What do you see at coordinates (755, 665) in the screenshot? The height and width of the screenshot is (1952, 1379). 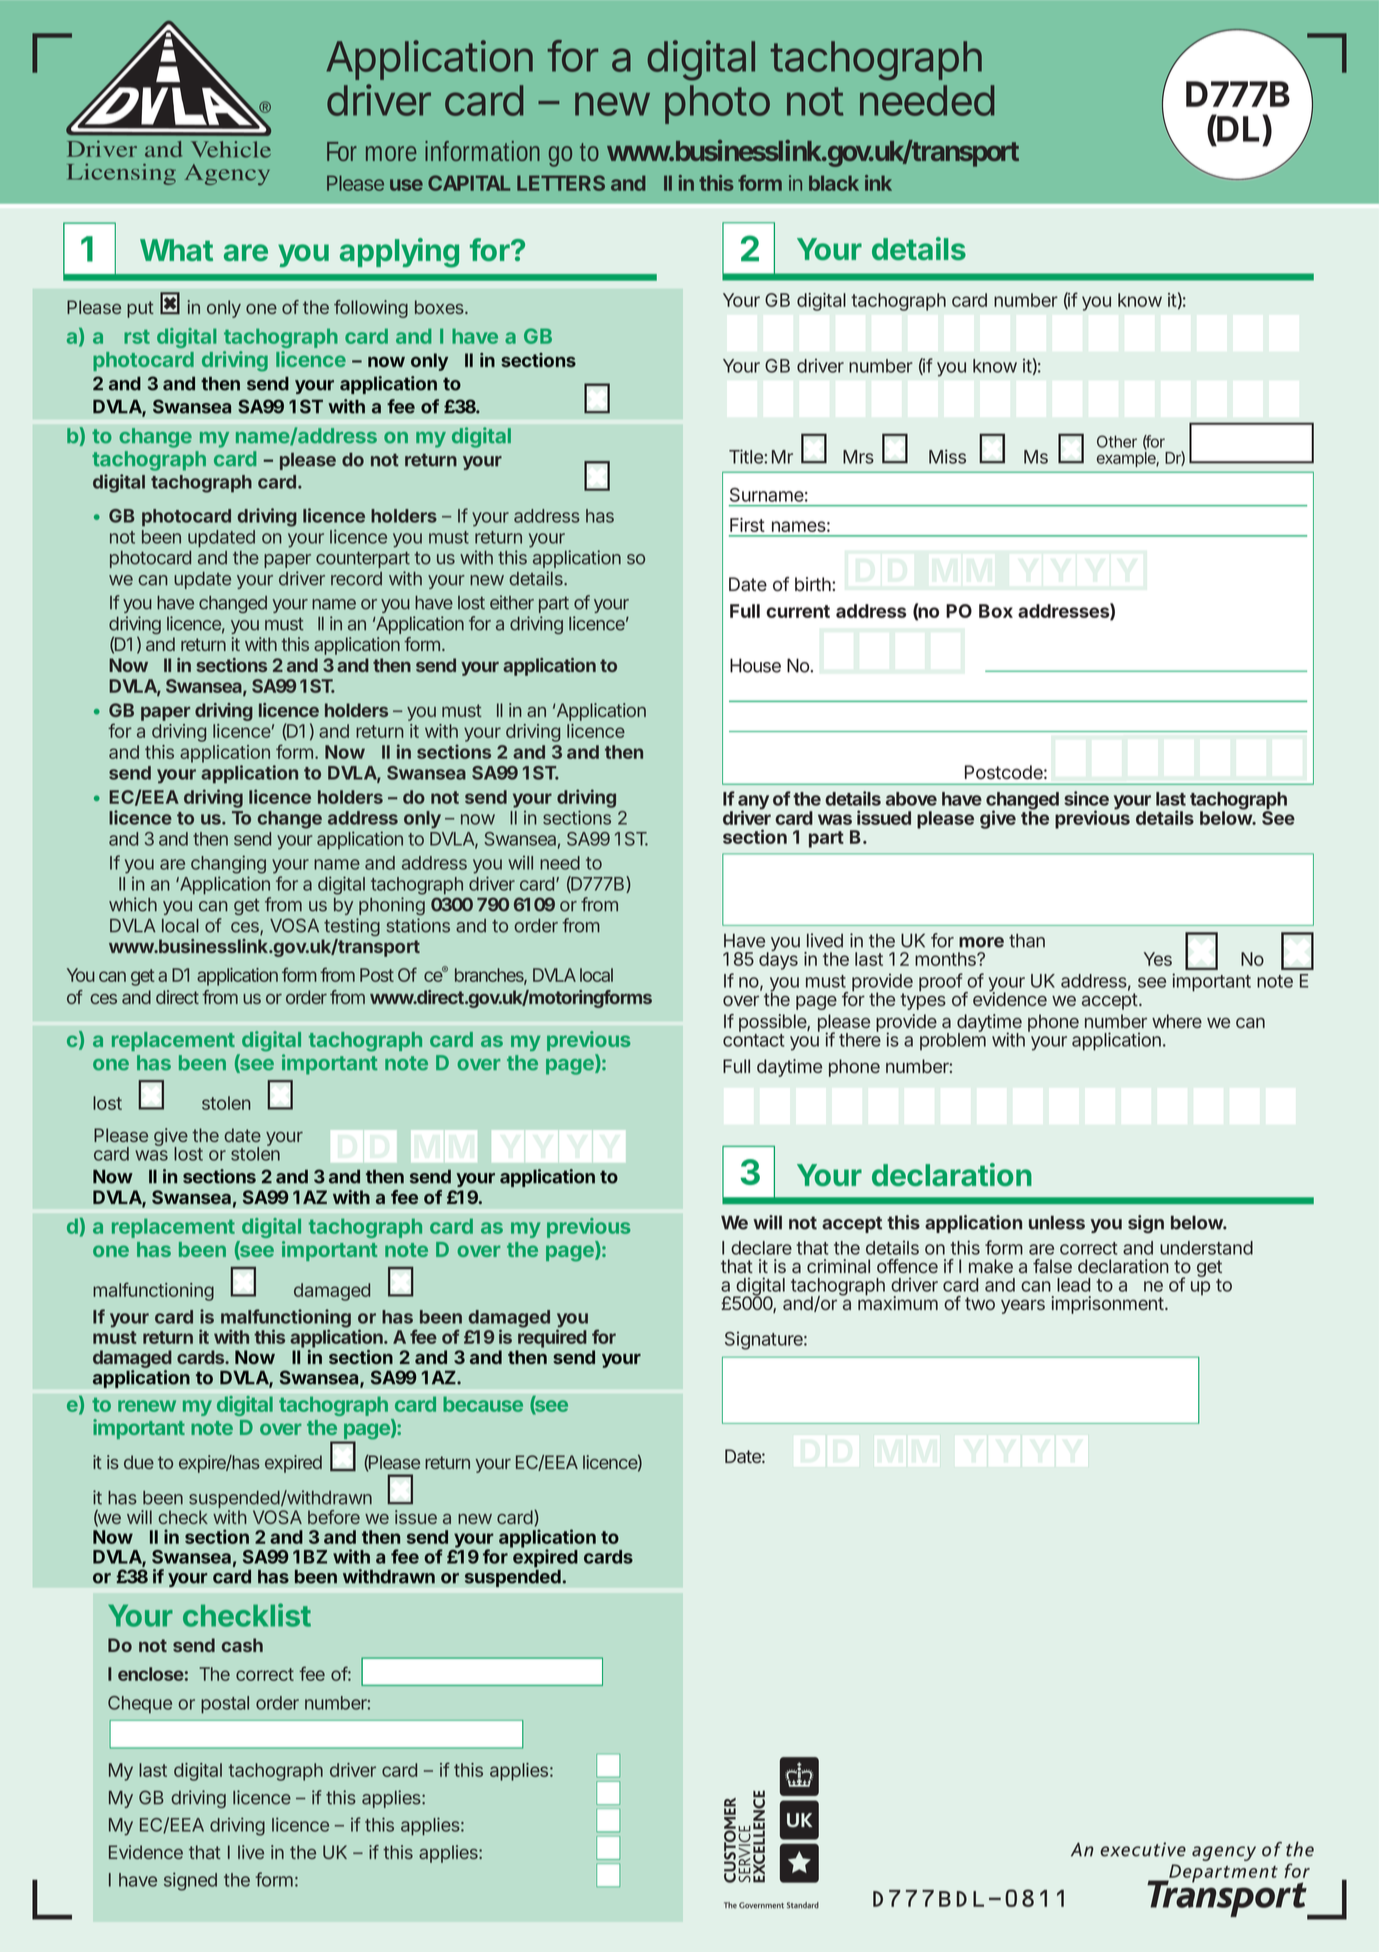 I see `House` at bounding box center [755, 665].
